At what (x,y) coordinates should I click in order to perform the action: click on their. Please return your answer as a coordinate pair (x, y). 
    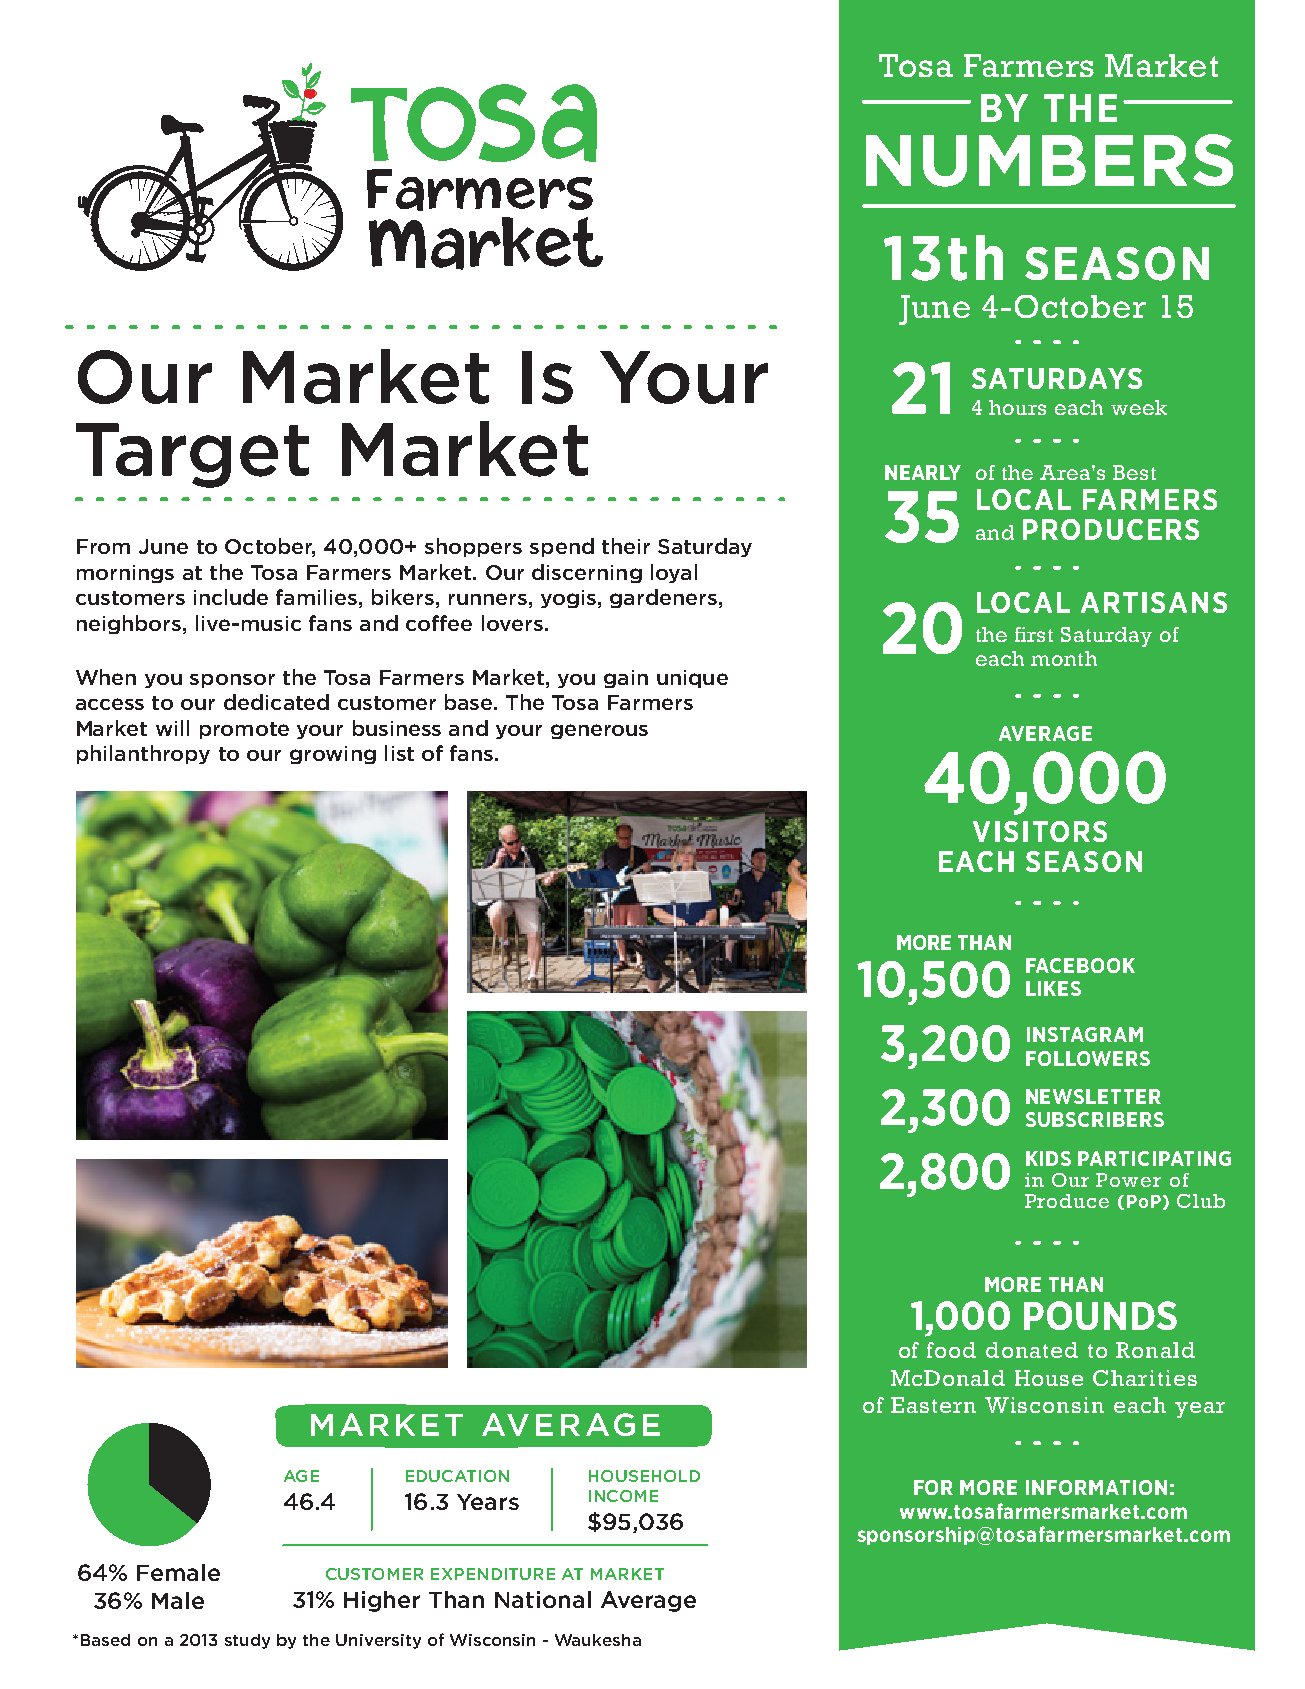
    Looking at the image, I should click on (626, 546).
